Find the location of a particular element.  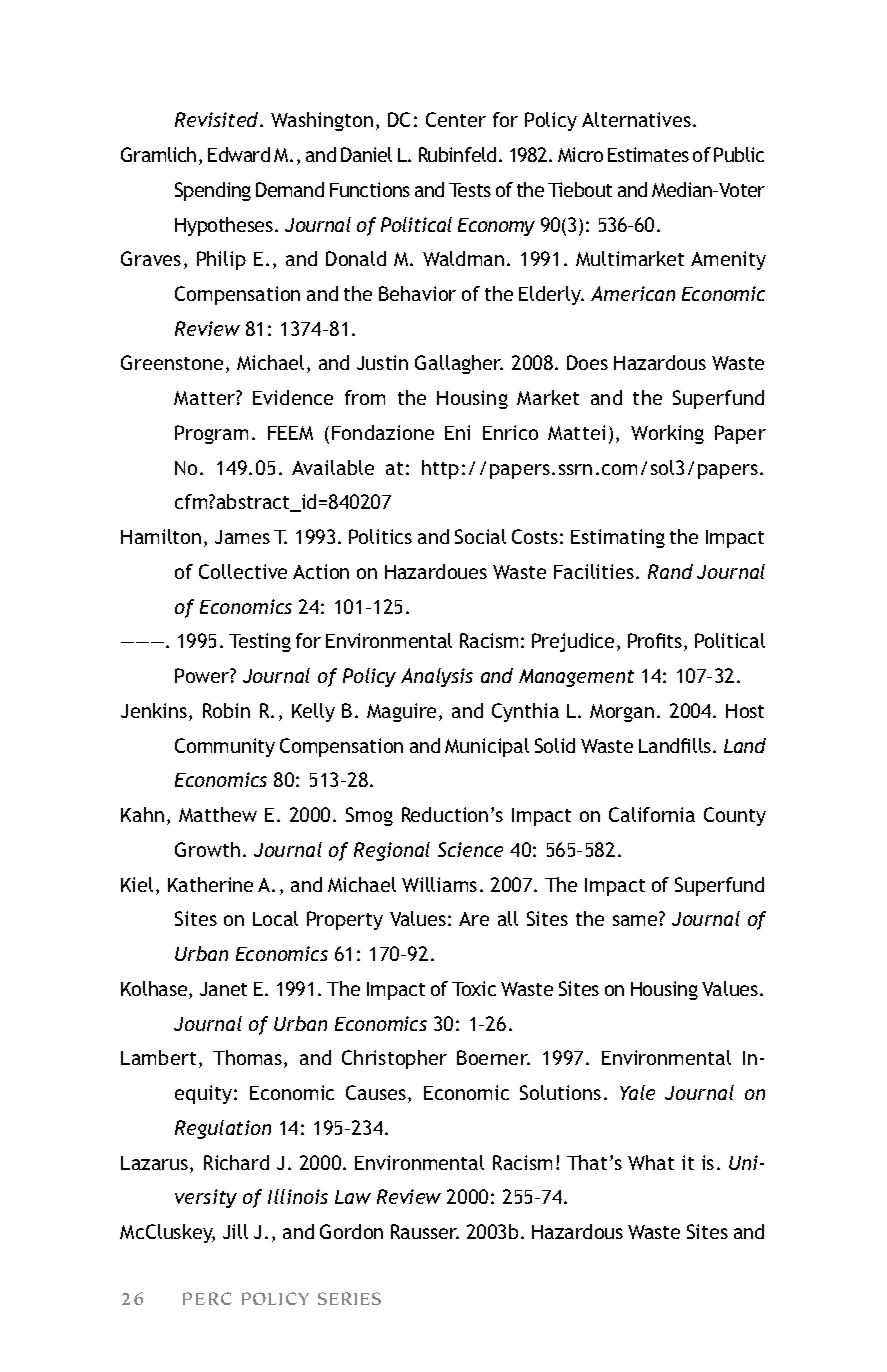

Morgan is located at coordinates (622, 713).
